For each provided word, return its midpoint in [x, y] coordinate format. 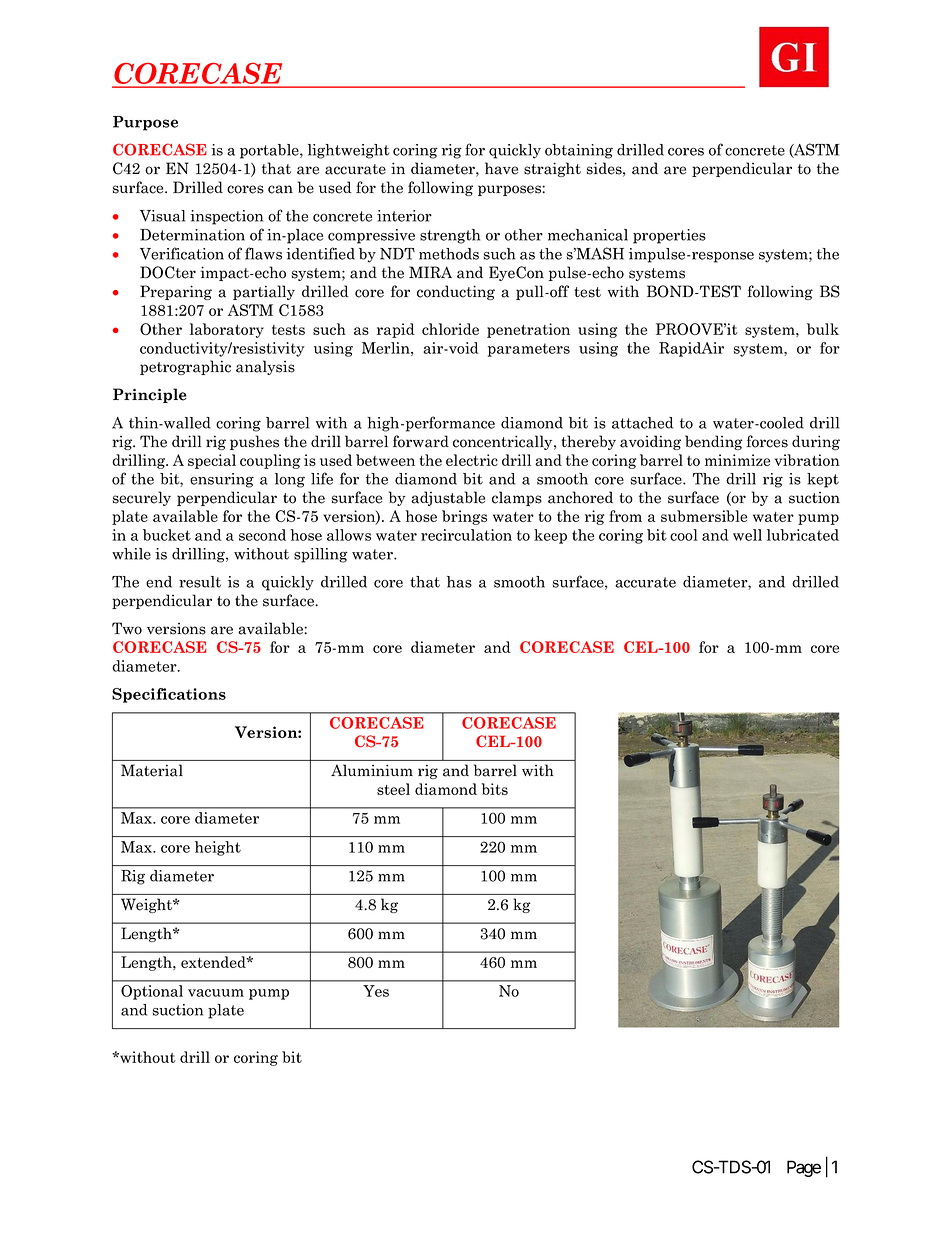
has [459, 582]
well [747, 535]
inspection [226, 217]
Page [804, 1168]
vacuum [216, 993]
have [501, 168]
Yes [376, 991]
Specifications [169, 695]
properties [669, 236]
